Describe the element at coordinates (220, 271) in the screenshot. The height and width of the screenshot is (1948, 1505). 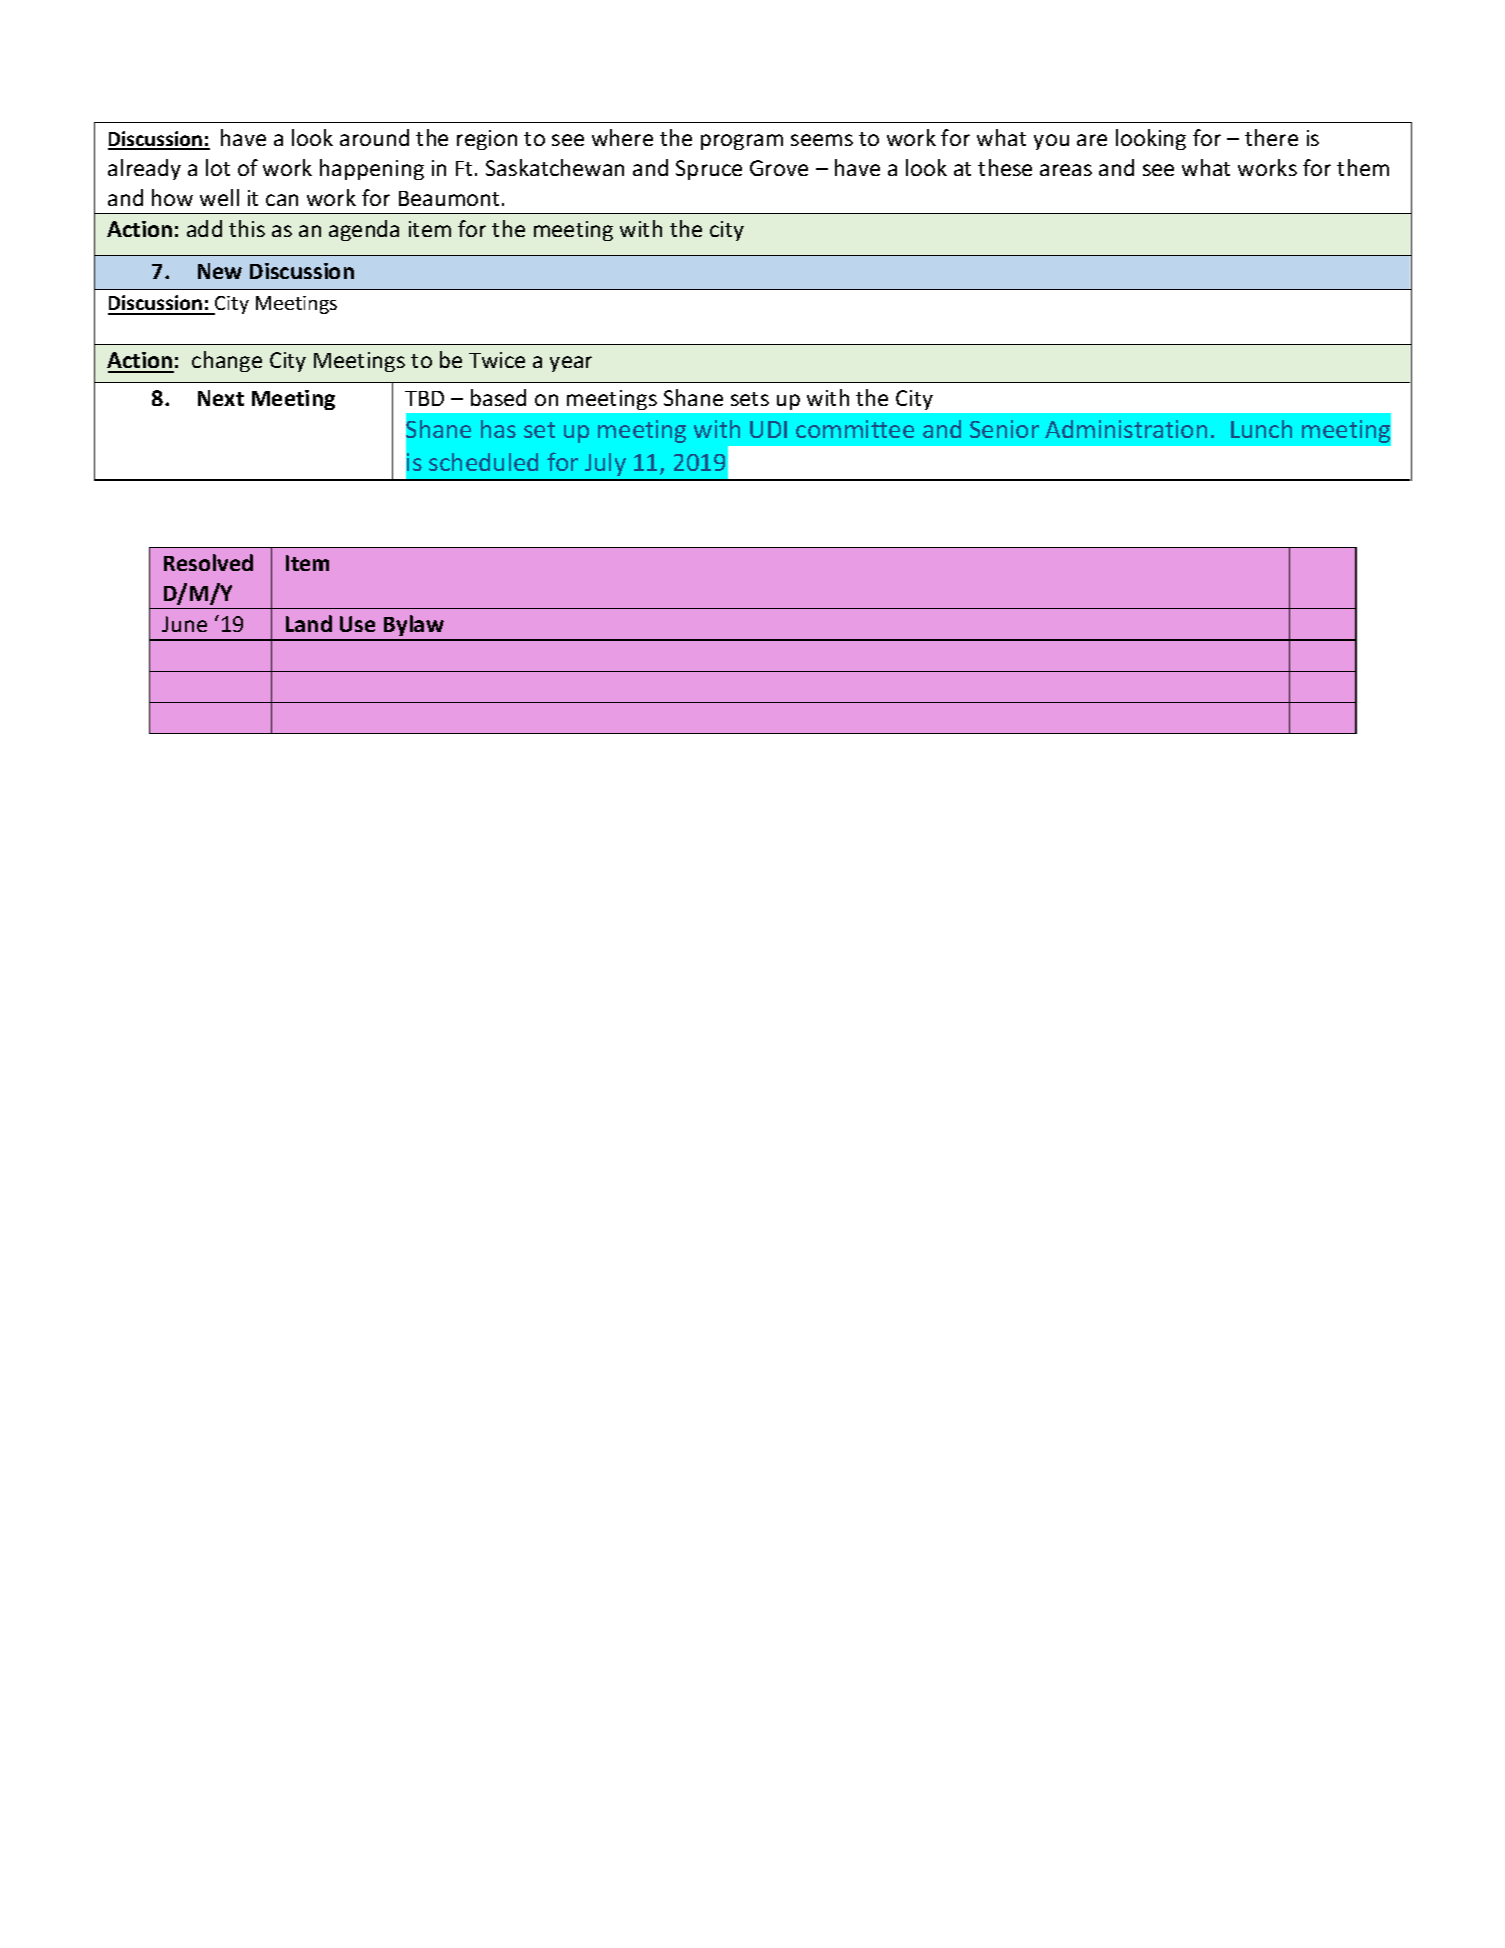
I see `New` at that location.
